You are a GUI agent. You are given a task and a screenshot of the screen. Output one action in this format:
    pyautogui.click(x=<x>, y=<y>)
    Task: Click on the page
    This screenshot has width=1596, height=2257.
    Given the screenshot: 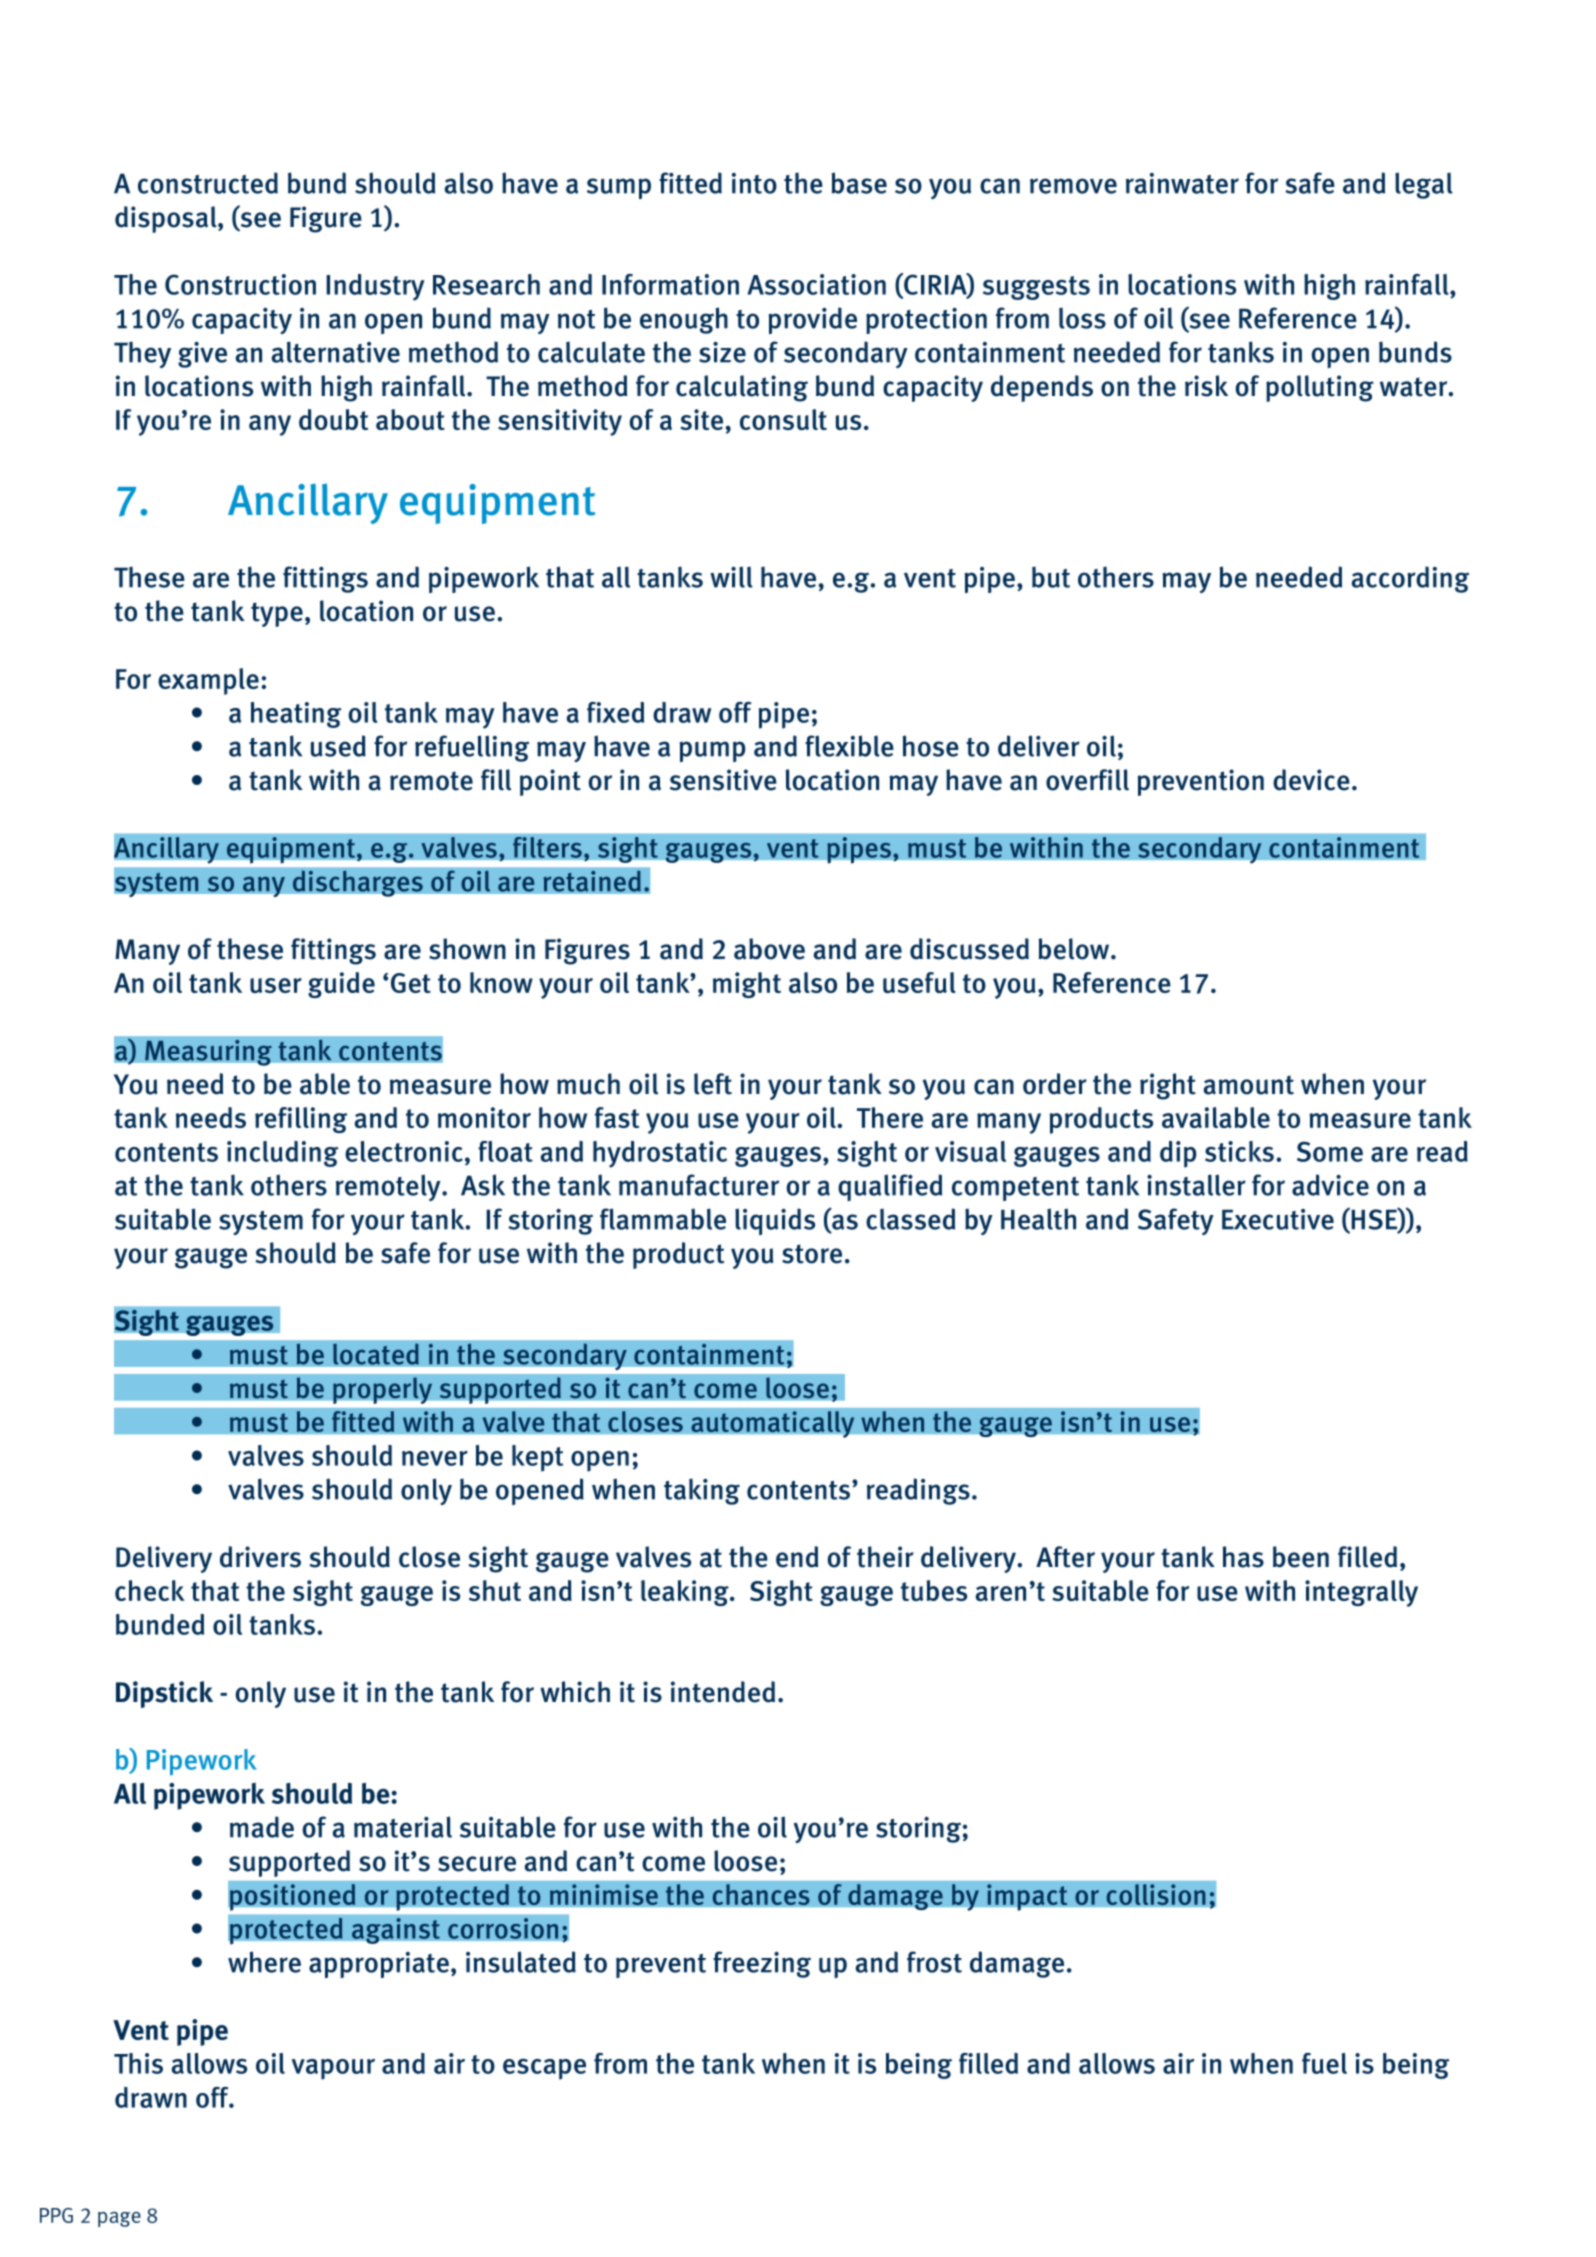 What is the action you would take?
    pyautogui.click(x=119, y=2219)
